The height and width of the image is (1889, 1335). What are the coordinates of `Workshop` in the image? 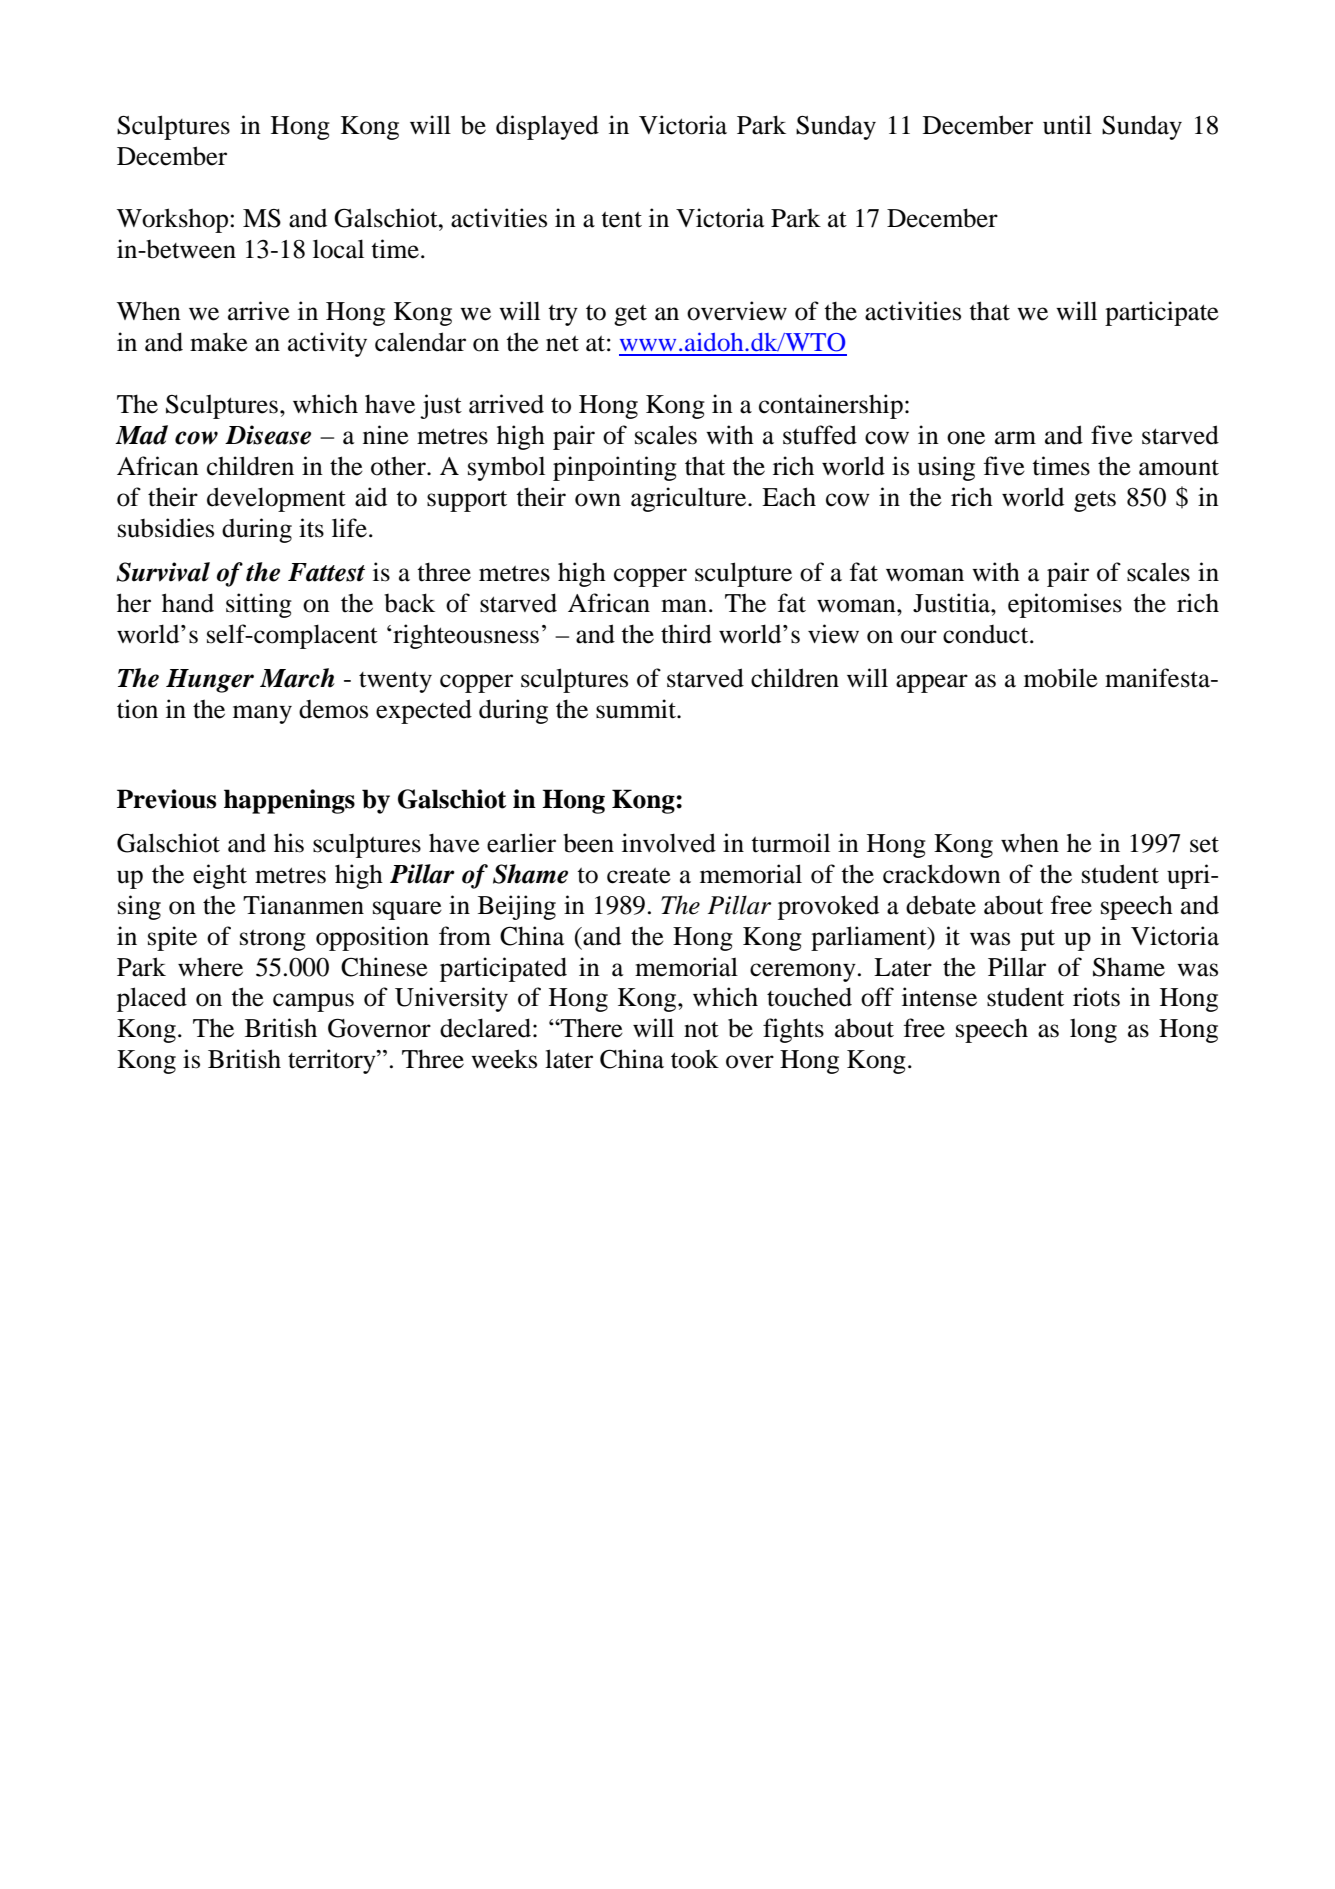 It's located at (172, 220).
